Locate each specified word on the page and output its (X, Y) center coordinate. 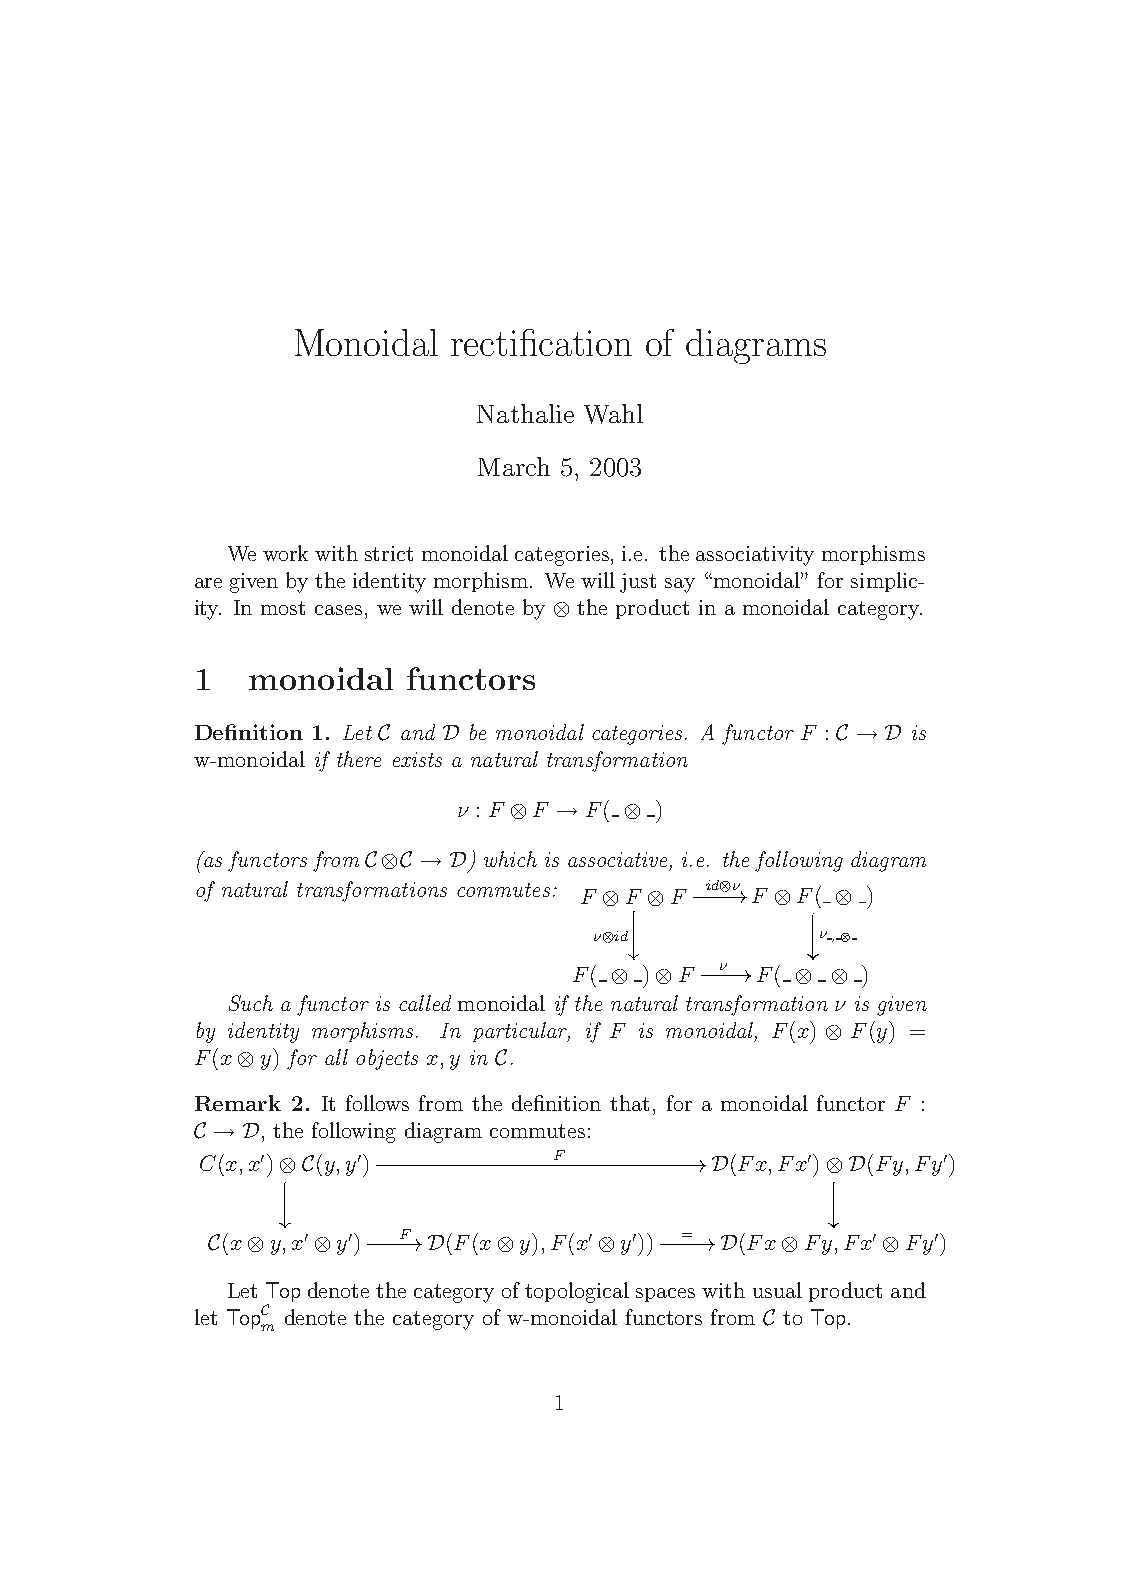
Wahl (613, 414)
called (425, 1003)
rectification (541, 342)
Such (251, 1003)
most (283, 608)
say (680, 585)
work (285, 553)
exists (417, 759)
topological (577, 1292)
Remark (238, 1103)
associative (619, 860)
